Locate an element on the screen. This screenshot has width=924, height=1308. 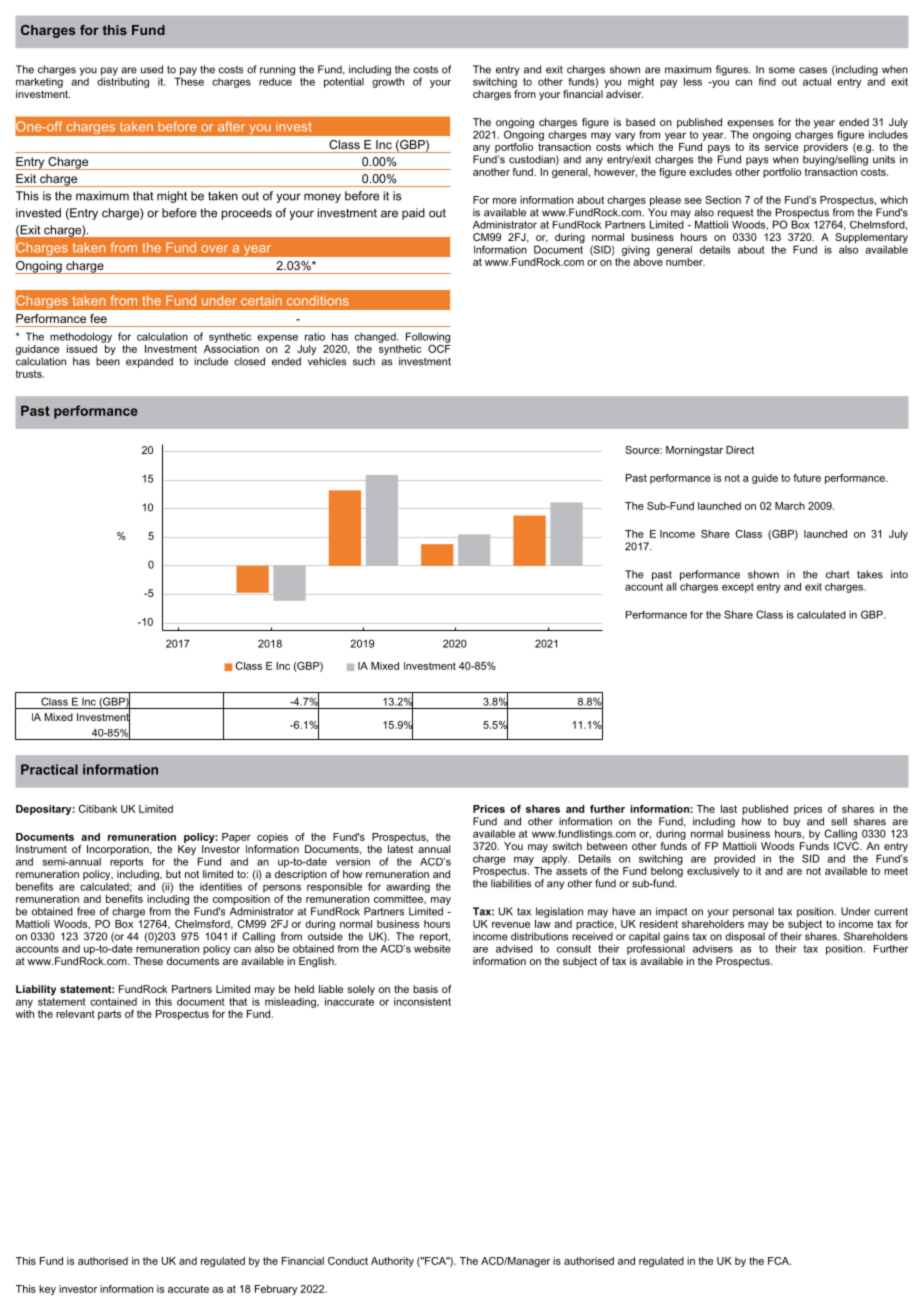
OCF is located at coordinates (439, 347).
